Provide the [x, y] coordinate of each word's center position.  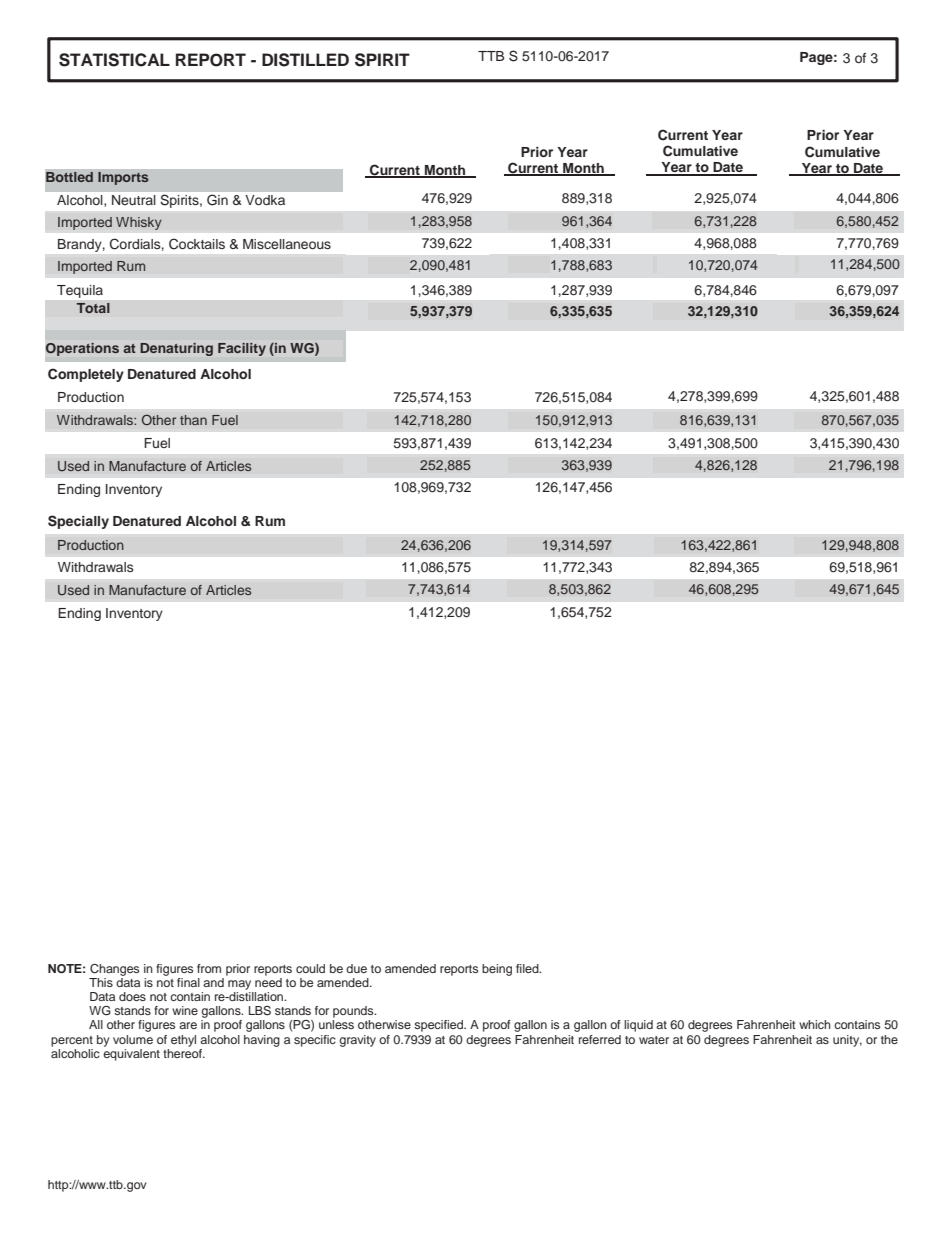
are [188, 1025]
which [815, 1024]
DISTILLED [305, 60]
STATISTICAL [114, 60]
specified [439, 1026]
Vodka [265, 200]
